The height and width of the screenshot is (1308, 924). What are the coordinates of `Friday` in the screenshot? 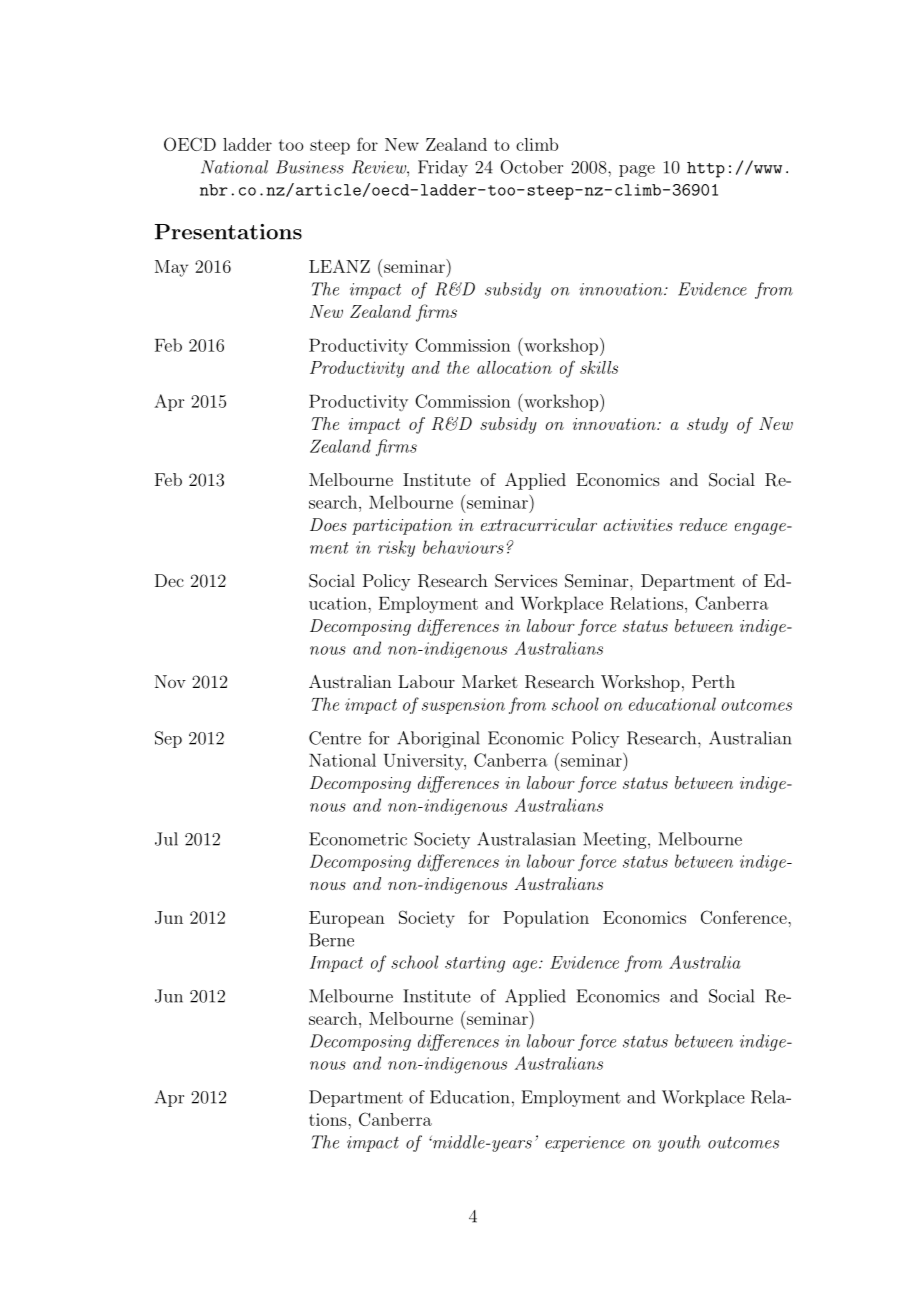 It's located at (443, 168).
